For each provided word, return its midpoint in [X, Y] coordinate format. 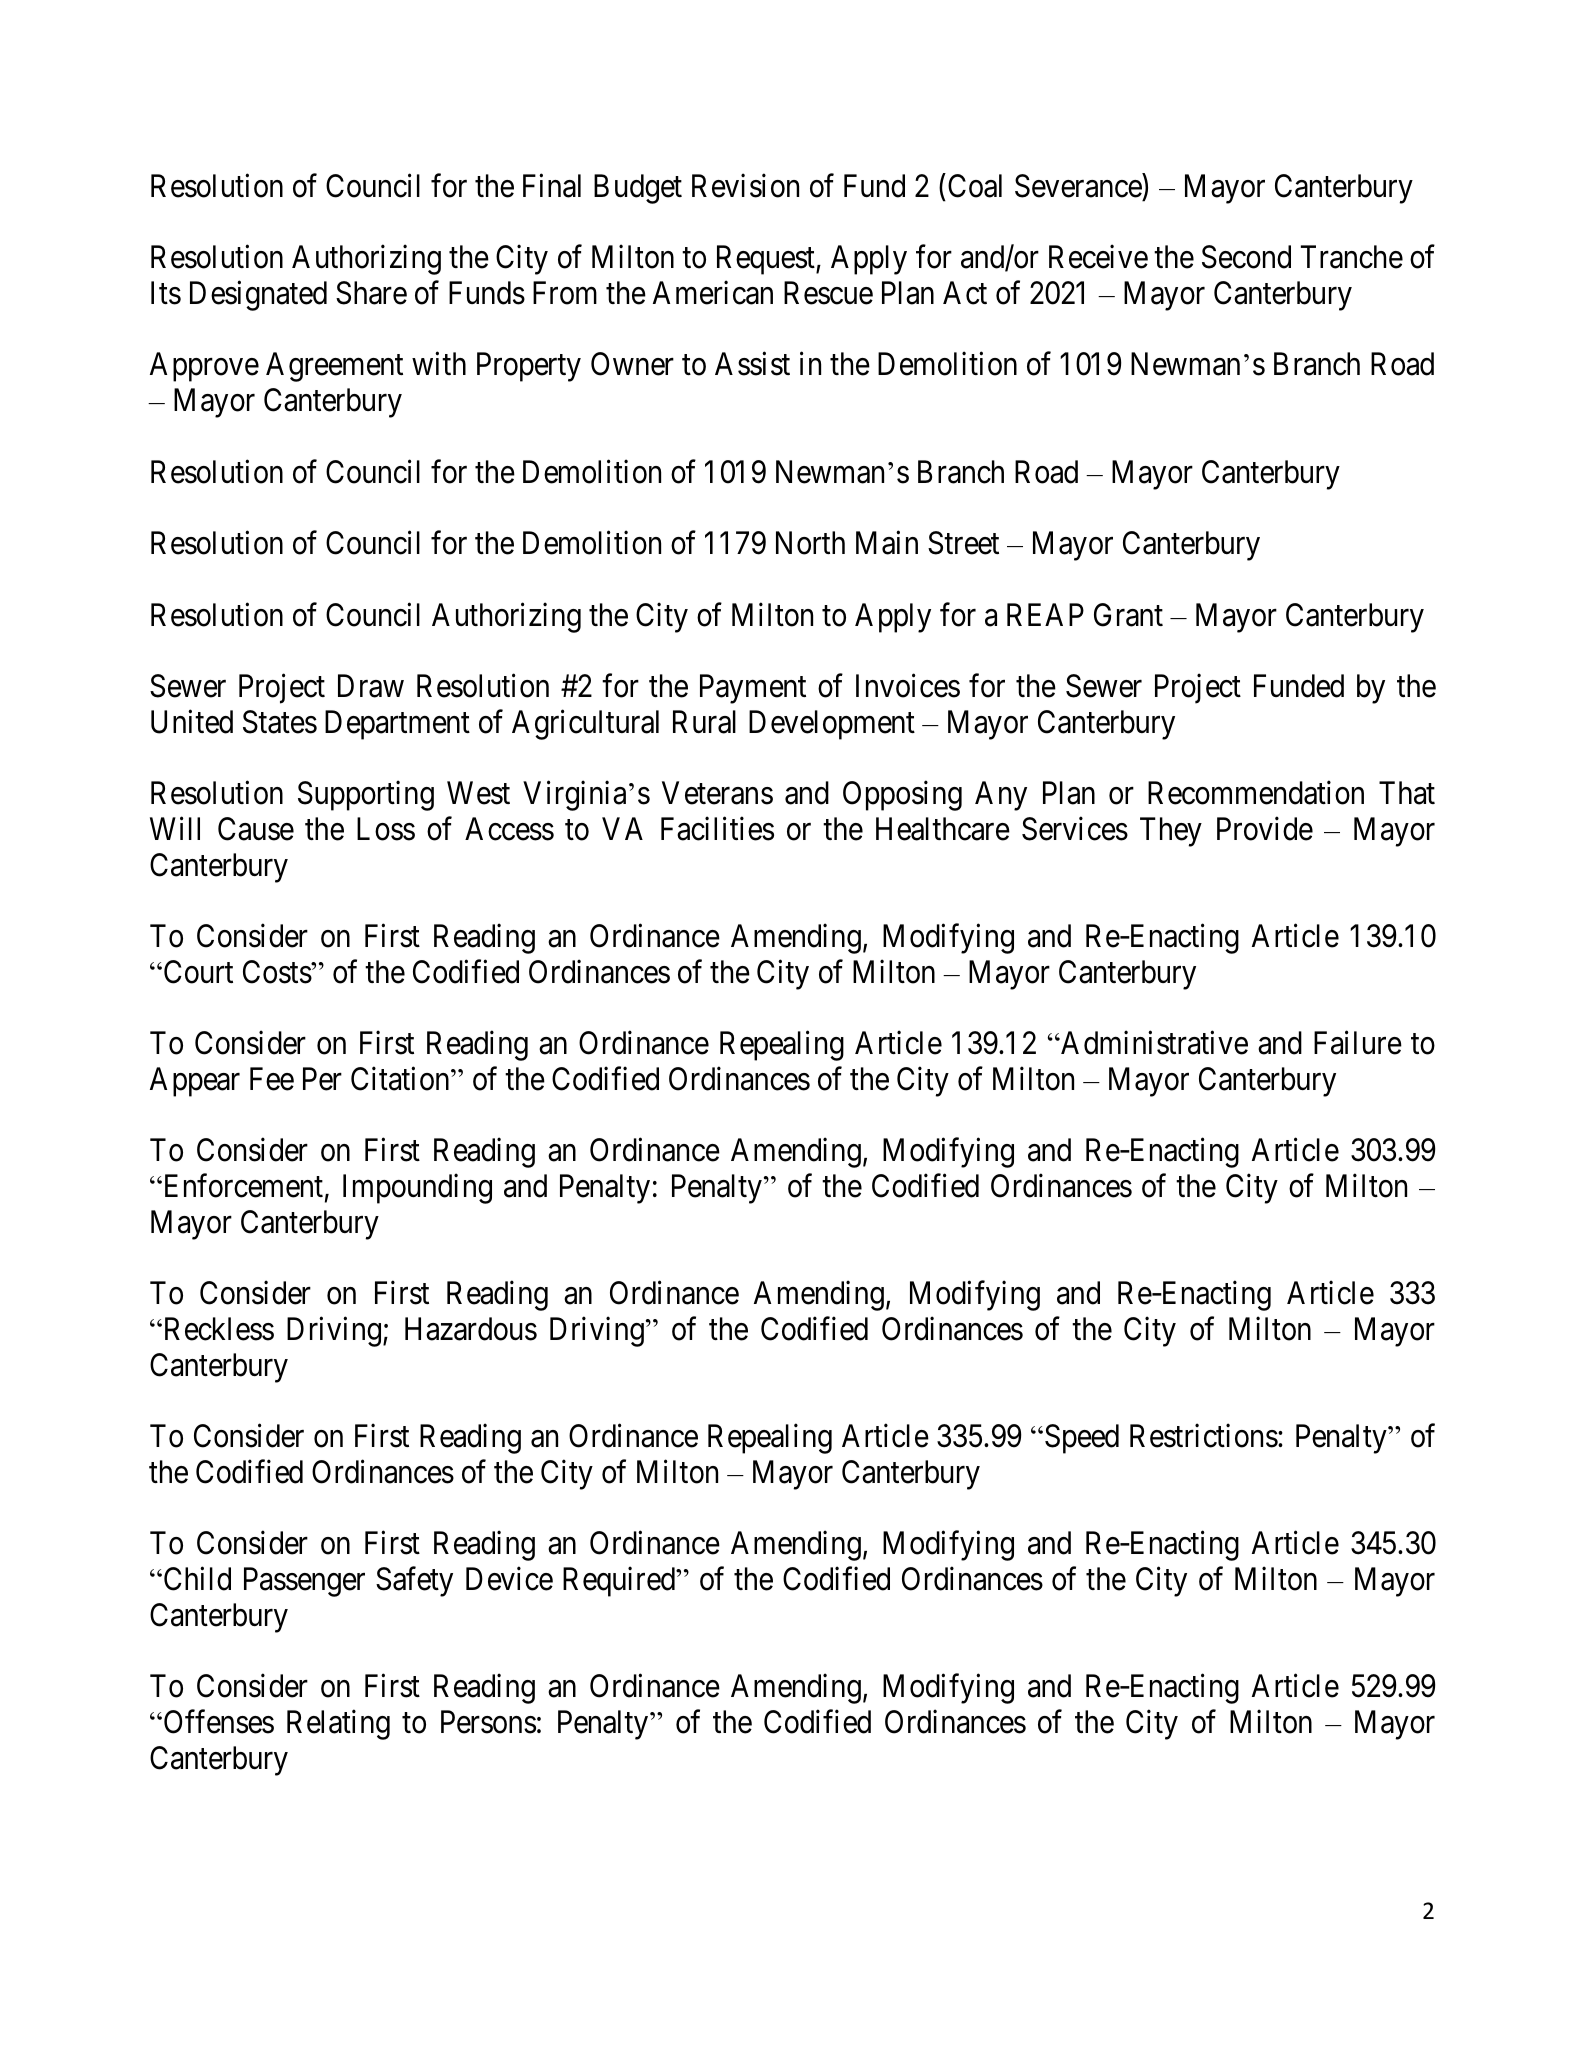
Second [1246, 257]
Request [767, 260]
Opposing [902, 796]
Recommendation [1256, 793]
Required [620, 1582]
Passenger [304, 1582]
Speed [1082, 1439]
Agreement [334, 367]
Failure [1358, 1043]
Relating [338, 1725]
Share [371, 293]
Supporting [366, 796]
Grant [1128, 615]
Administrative [1153, 1043]
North [810, 543]
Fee [272, 1079]
